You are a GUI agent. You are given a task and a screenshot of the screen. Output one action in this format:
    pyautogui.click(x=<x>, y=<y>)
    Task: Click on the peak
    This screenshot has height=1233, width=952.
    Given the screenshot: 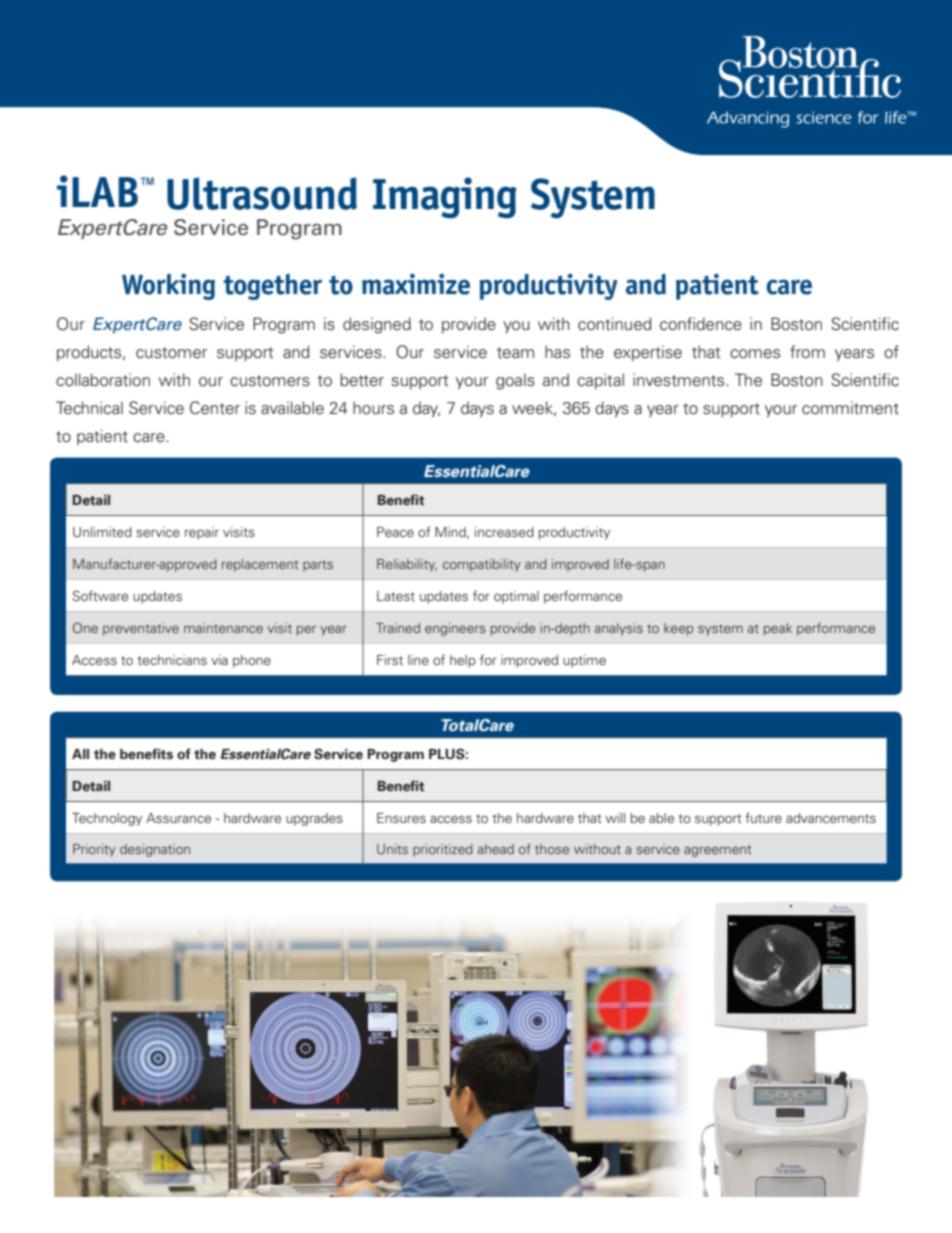 What is the action you would take?
    pyautogui.click(x=778, y=629)
